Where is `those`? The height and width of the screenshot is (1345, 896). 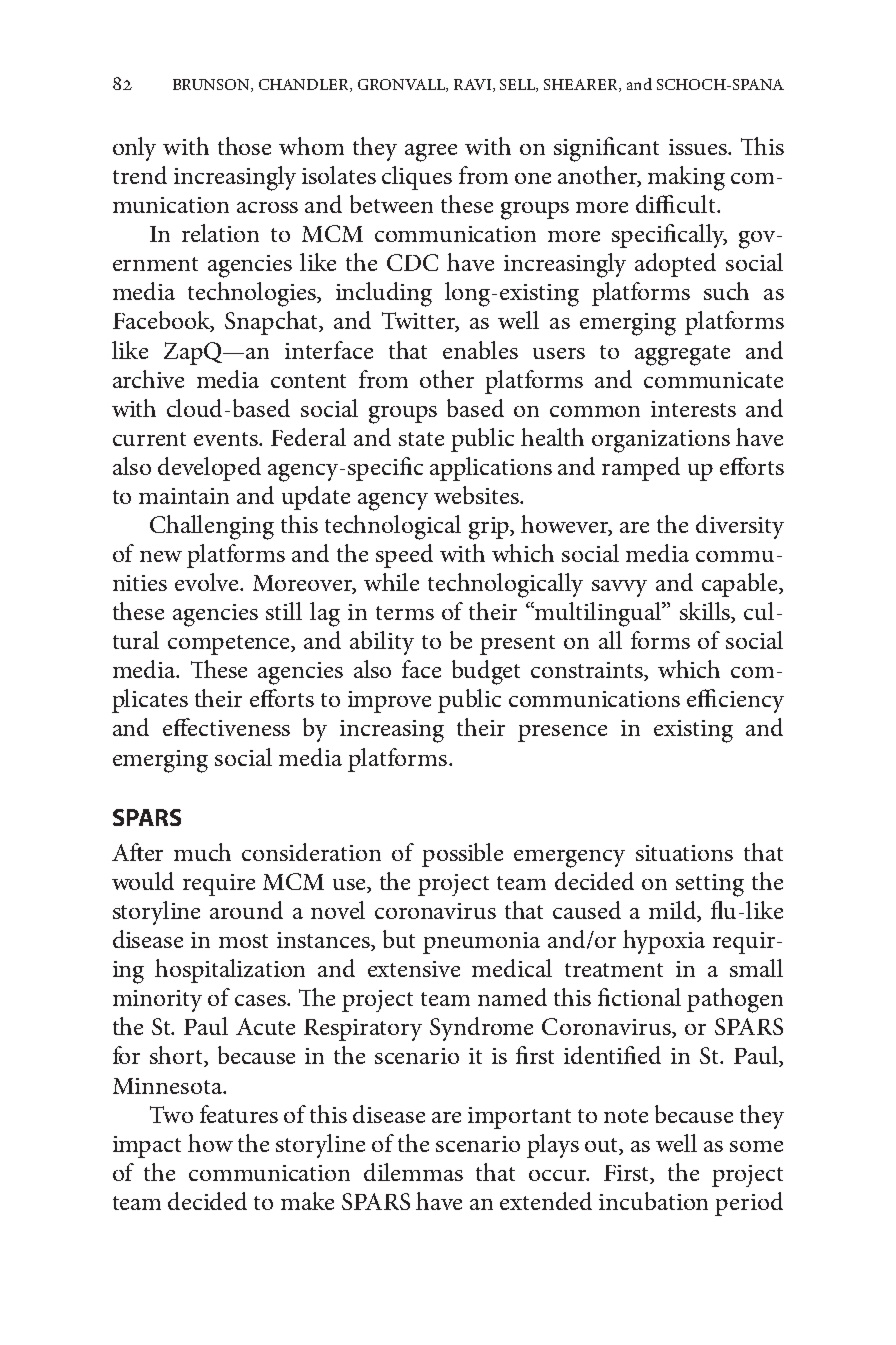
those is located at coordinates (244, 146).
